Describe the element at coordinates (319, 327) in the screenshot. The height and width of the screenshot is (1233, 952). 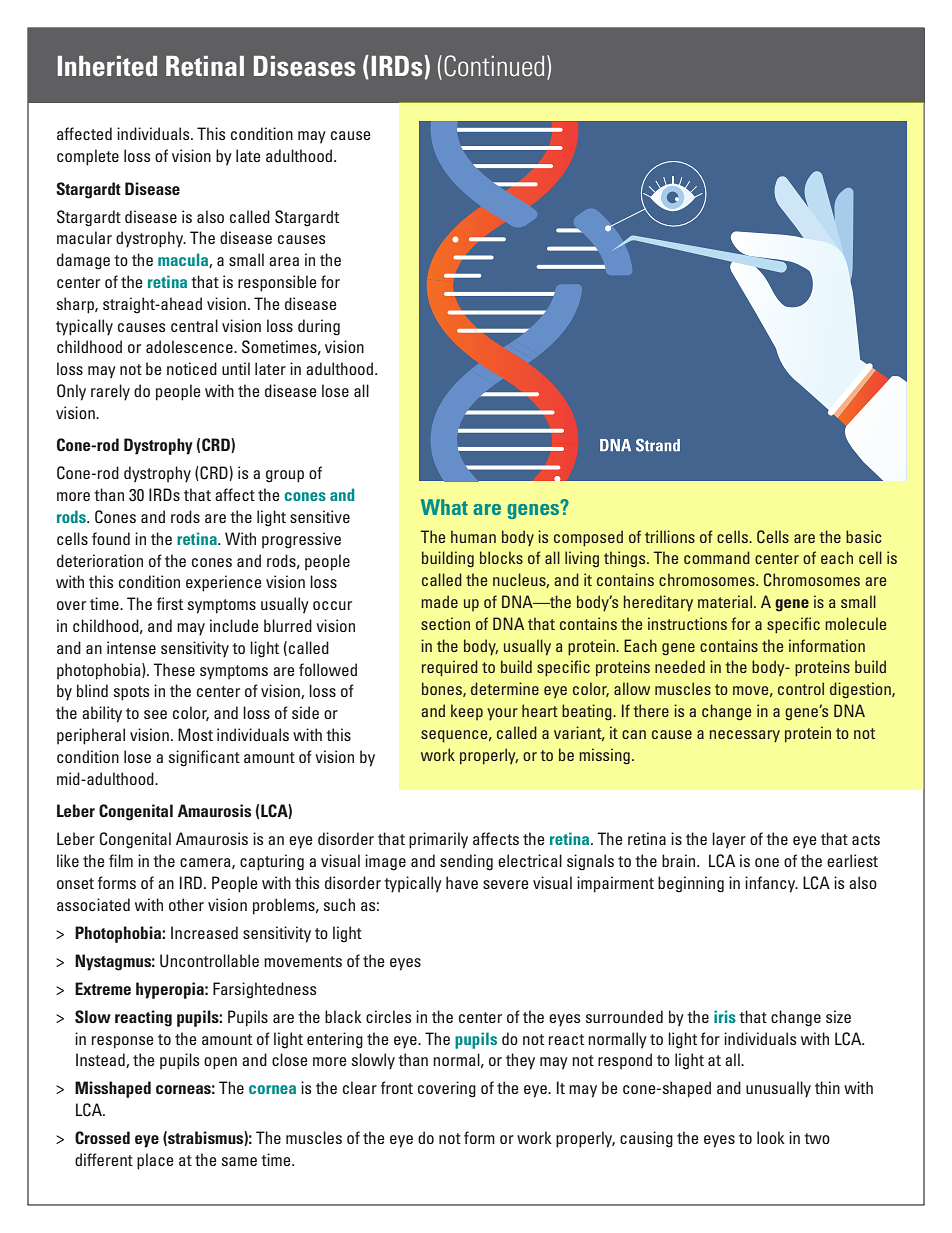
I see `during` at that location.
